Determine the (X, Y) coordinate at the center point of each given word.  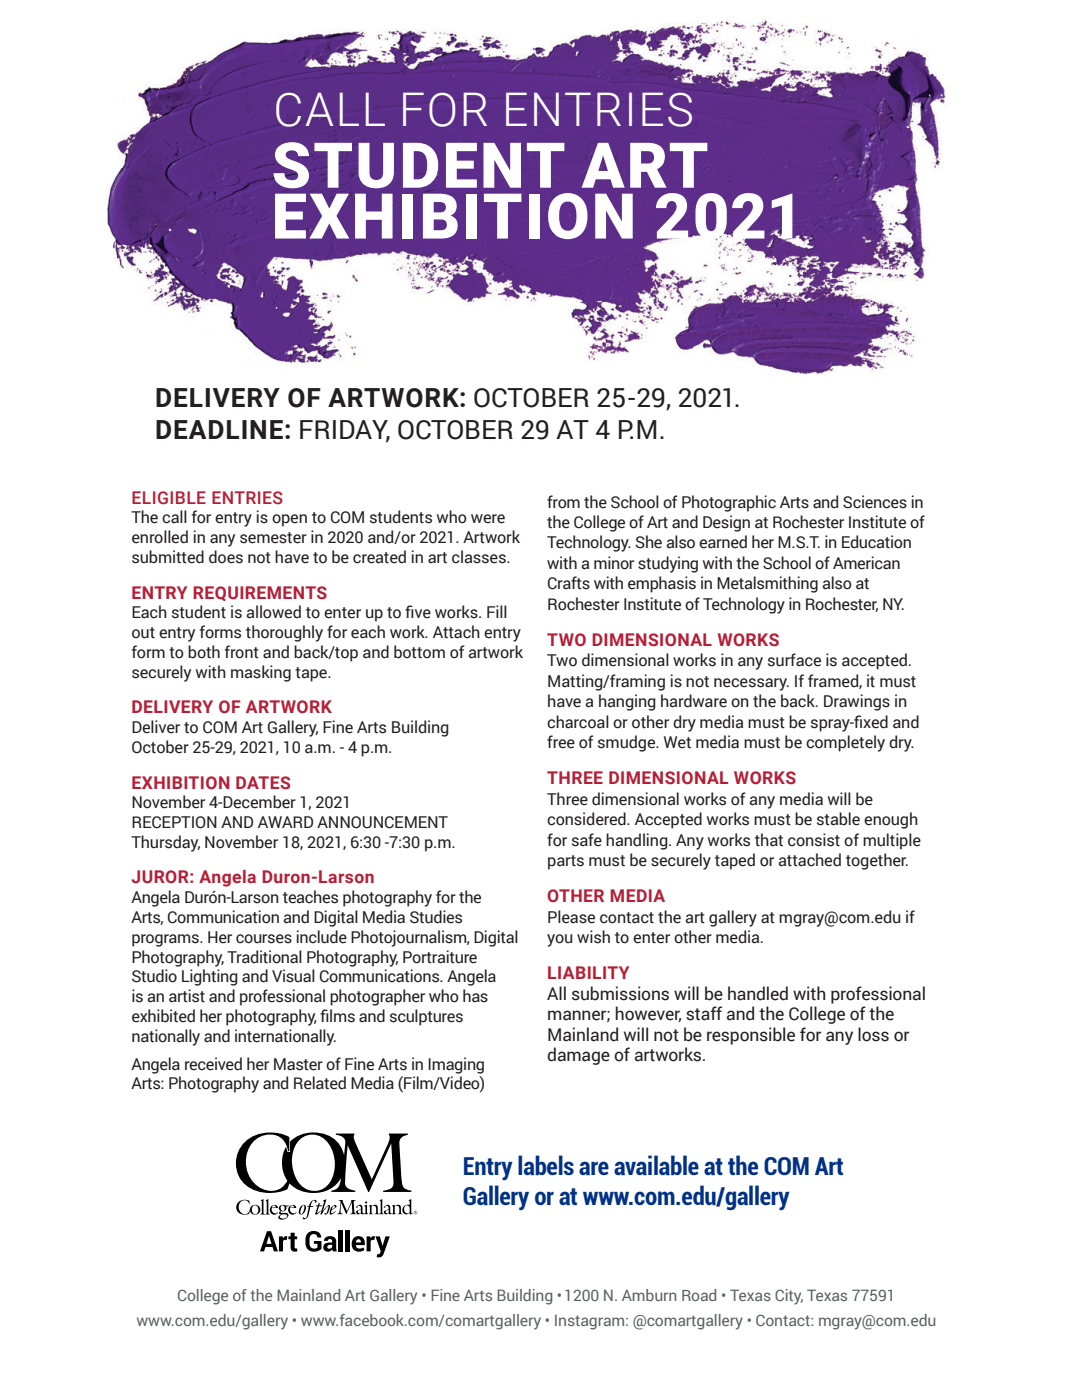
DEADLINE (219, 429)
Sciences (875, 502)
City (789, 1297)
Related (320, 1083)
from (563, 502)
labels (546, 1165)
